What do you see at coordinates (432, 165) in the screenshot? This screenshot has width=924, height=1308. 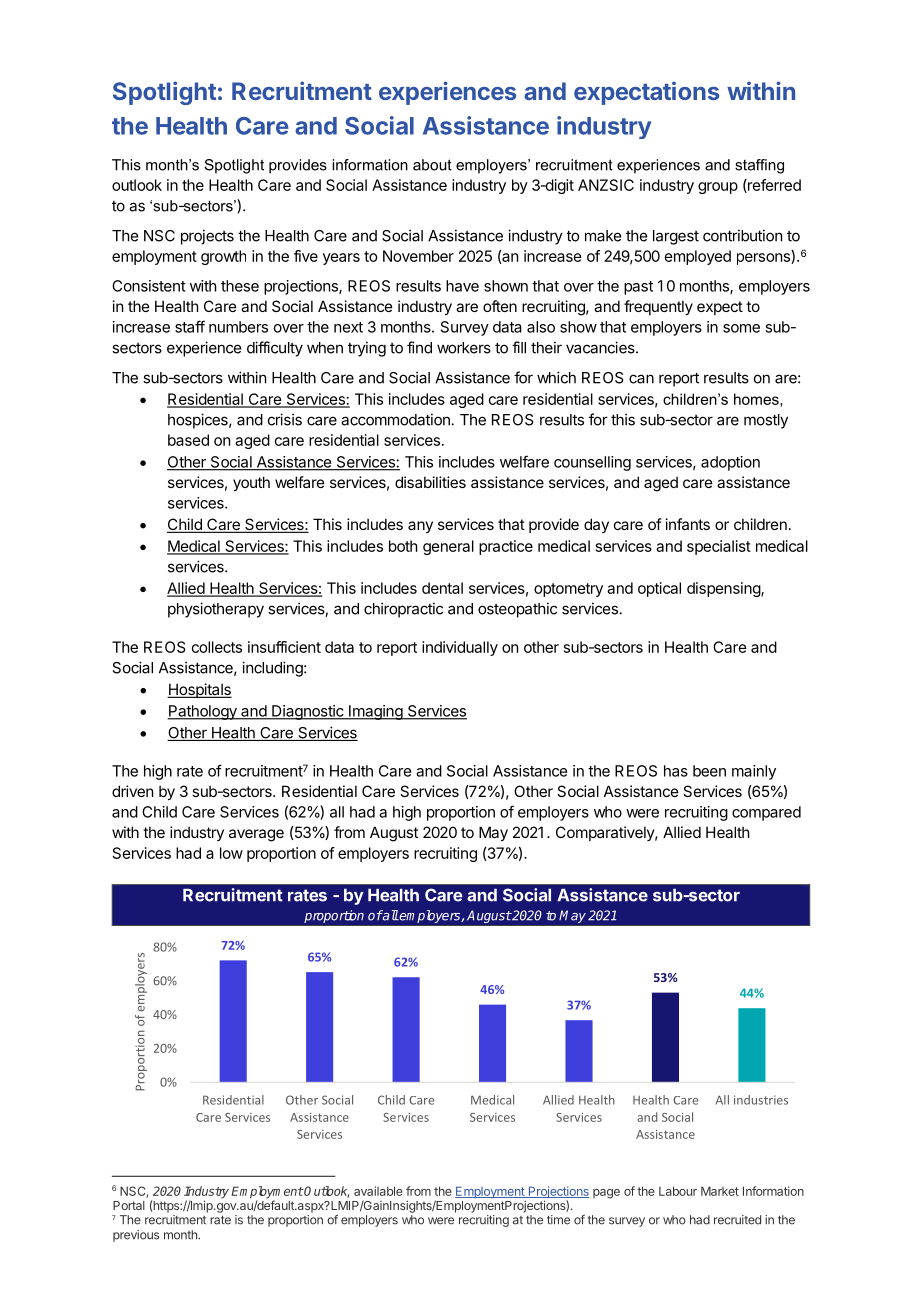 I see `about` at bounding box center [432, 165].
